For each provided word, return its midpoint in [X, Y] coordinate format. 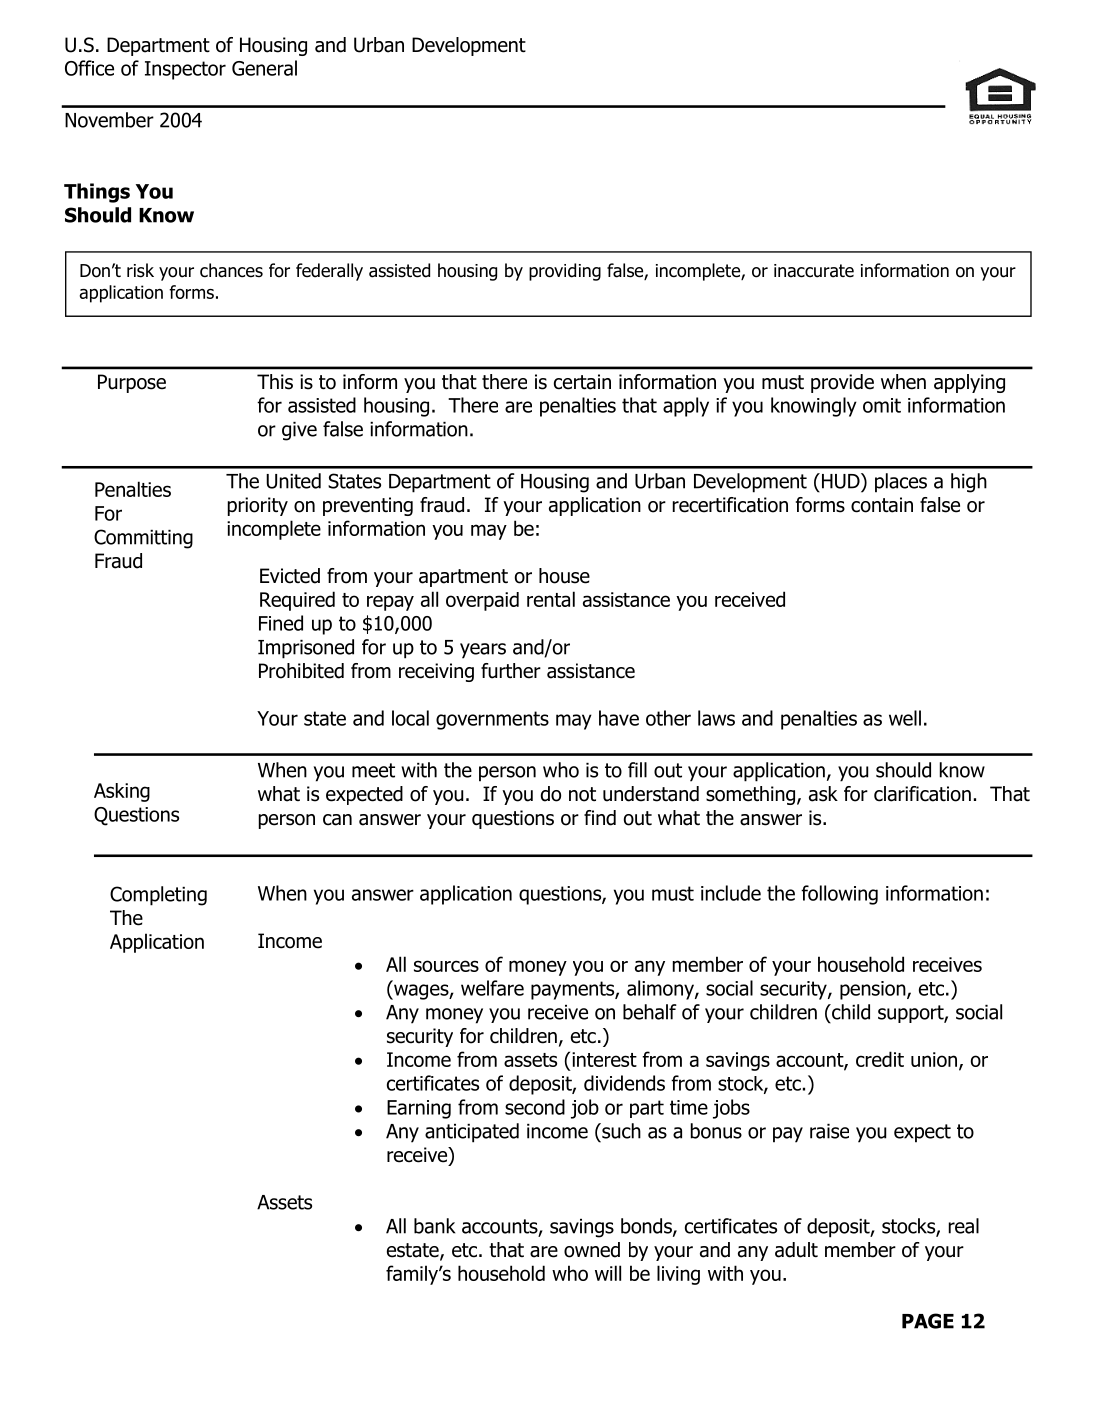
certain [582, 382]
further [511, 671]
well [905, 718]
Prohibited [301, 671]
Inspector [185, 70]
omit [882, 405]
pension [874, 990]
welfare [492, 988]
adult [796, 1250]
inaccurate [814, 271]
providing [565, 272]
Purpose [132, 383]
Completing [158, 896]
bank [434, 1226]
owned [592, 1250]
